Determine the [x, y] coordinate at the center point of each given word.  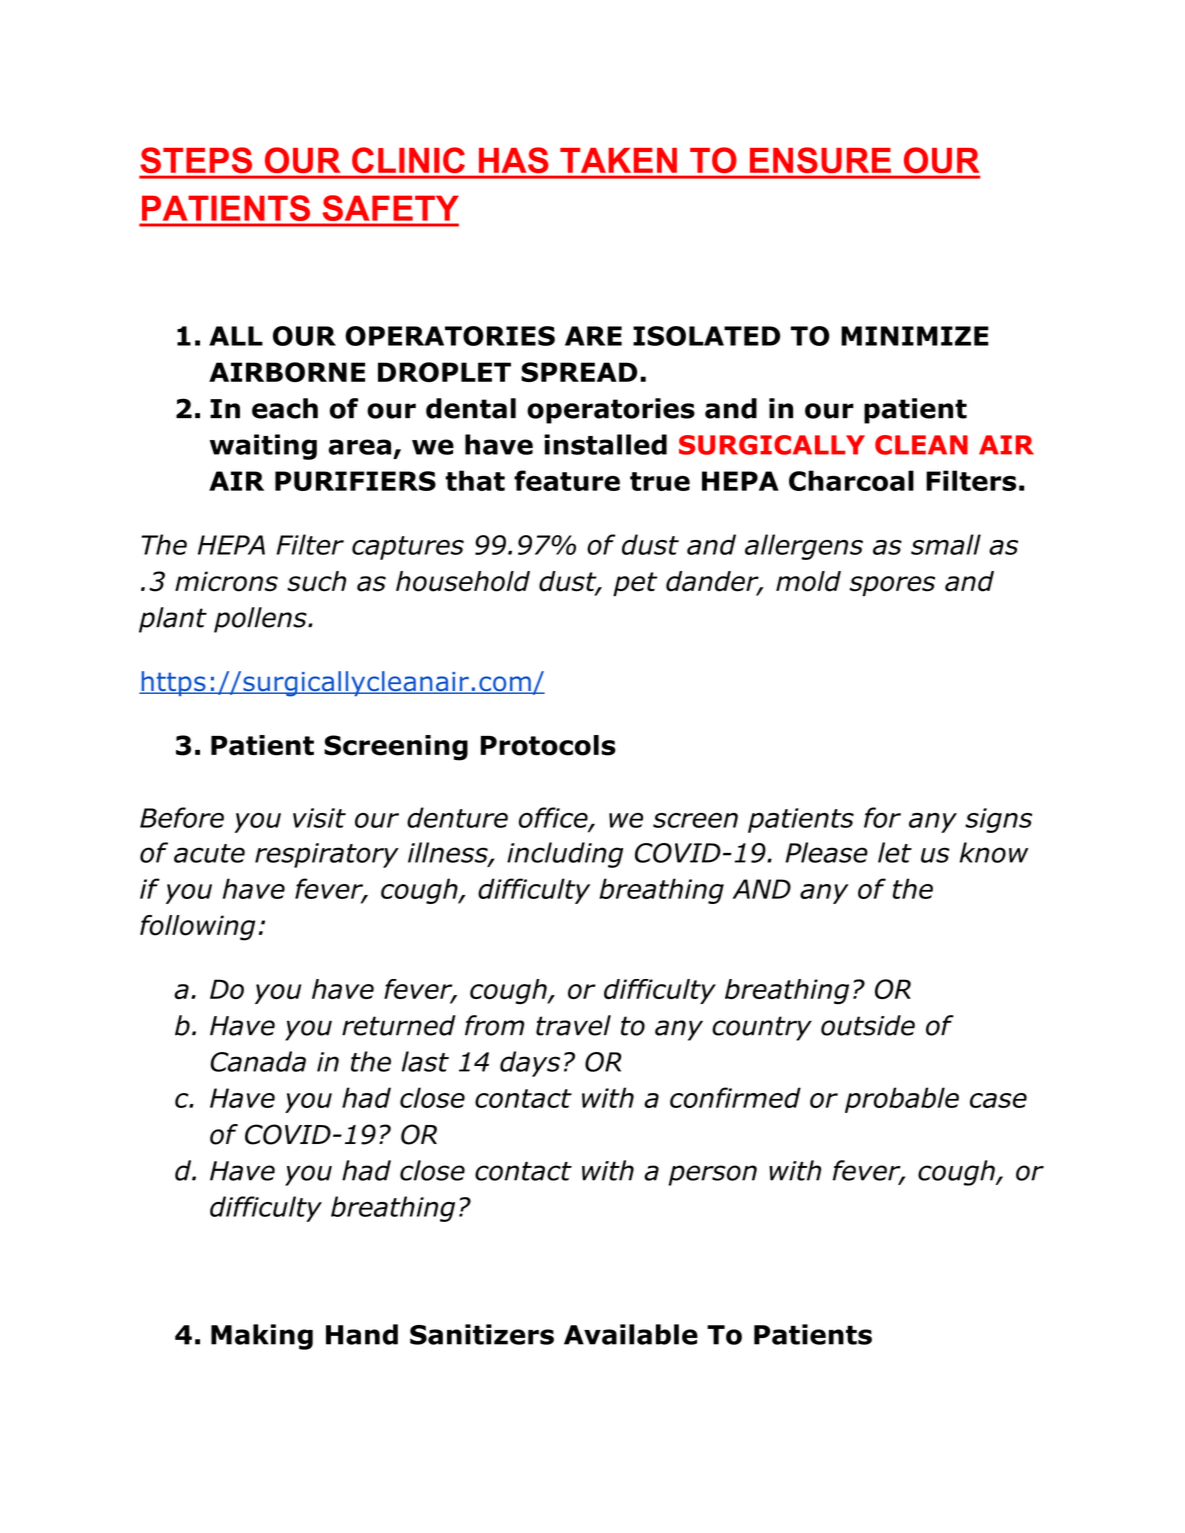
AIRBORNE [287, 372]
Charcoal [851, 480]
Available [631, 1334]
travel [573, 1025]
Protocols [548, 745]
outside [868, 1025]
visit [319, 818]
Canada [258, 1061]
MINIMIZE [915, 336]
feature [567, 480]
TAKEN [618, 160]
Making [262, 1337]
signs [998, 820]
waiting [263, 447]
